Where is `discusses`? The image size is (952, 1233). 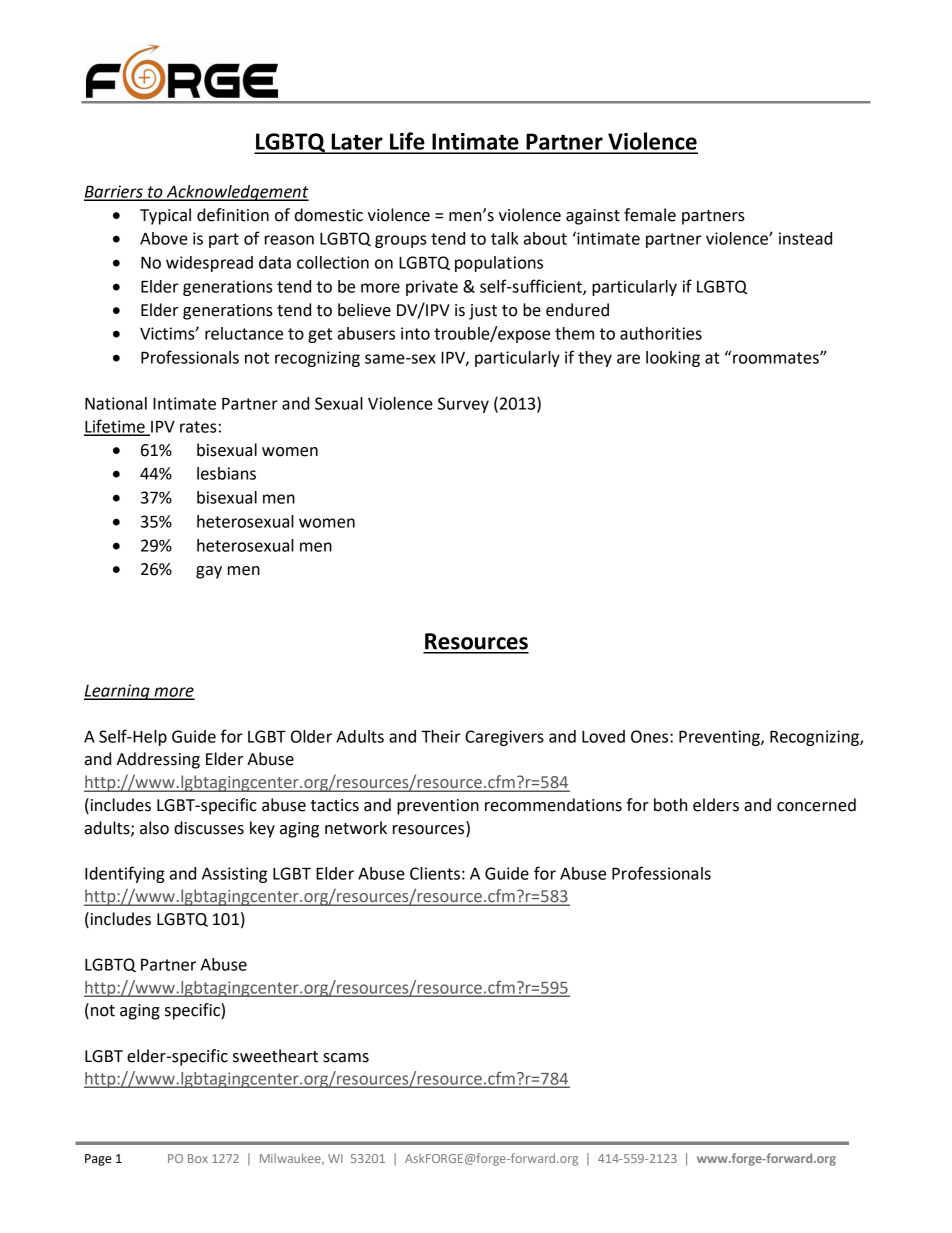 discusses is located at coordinates (209, 828).
